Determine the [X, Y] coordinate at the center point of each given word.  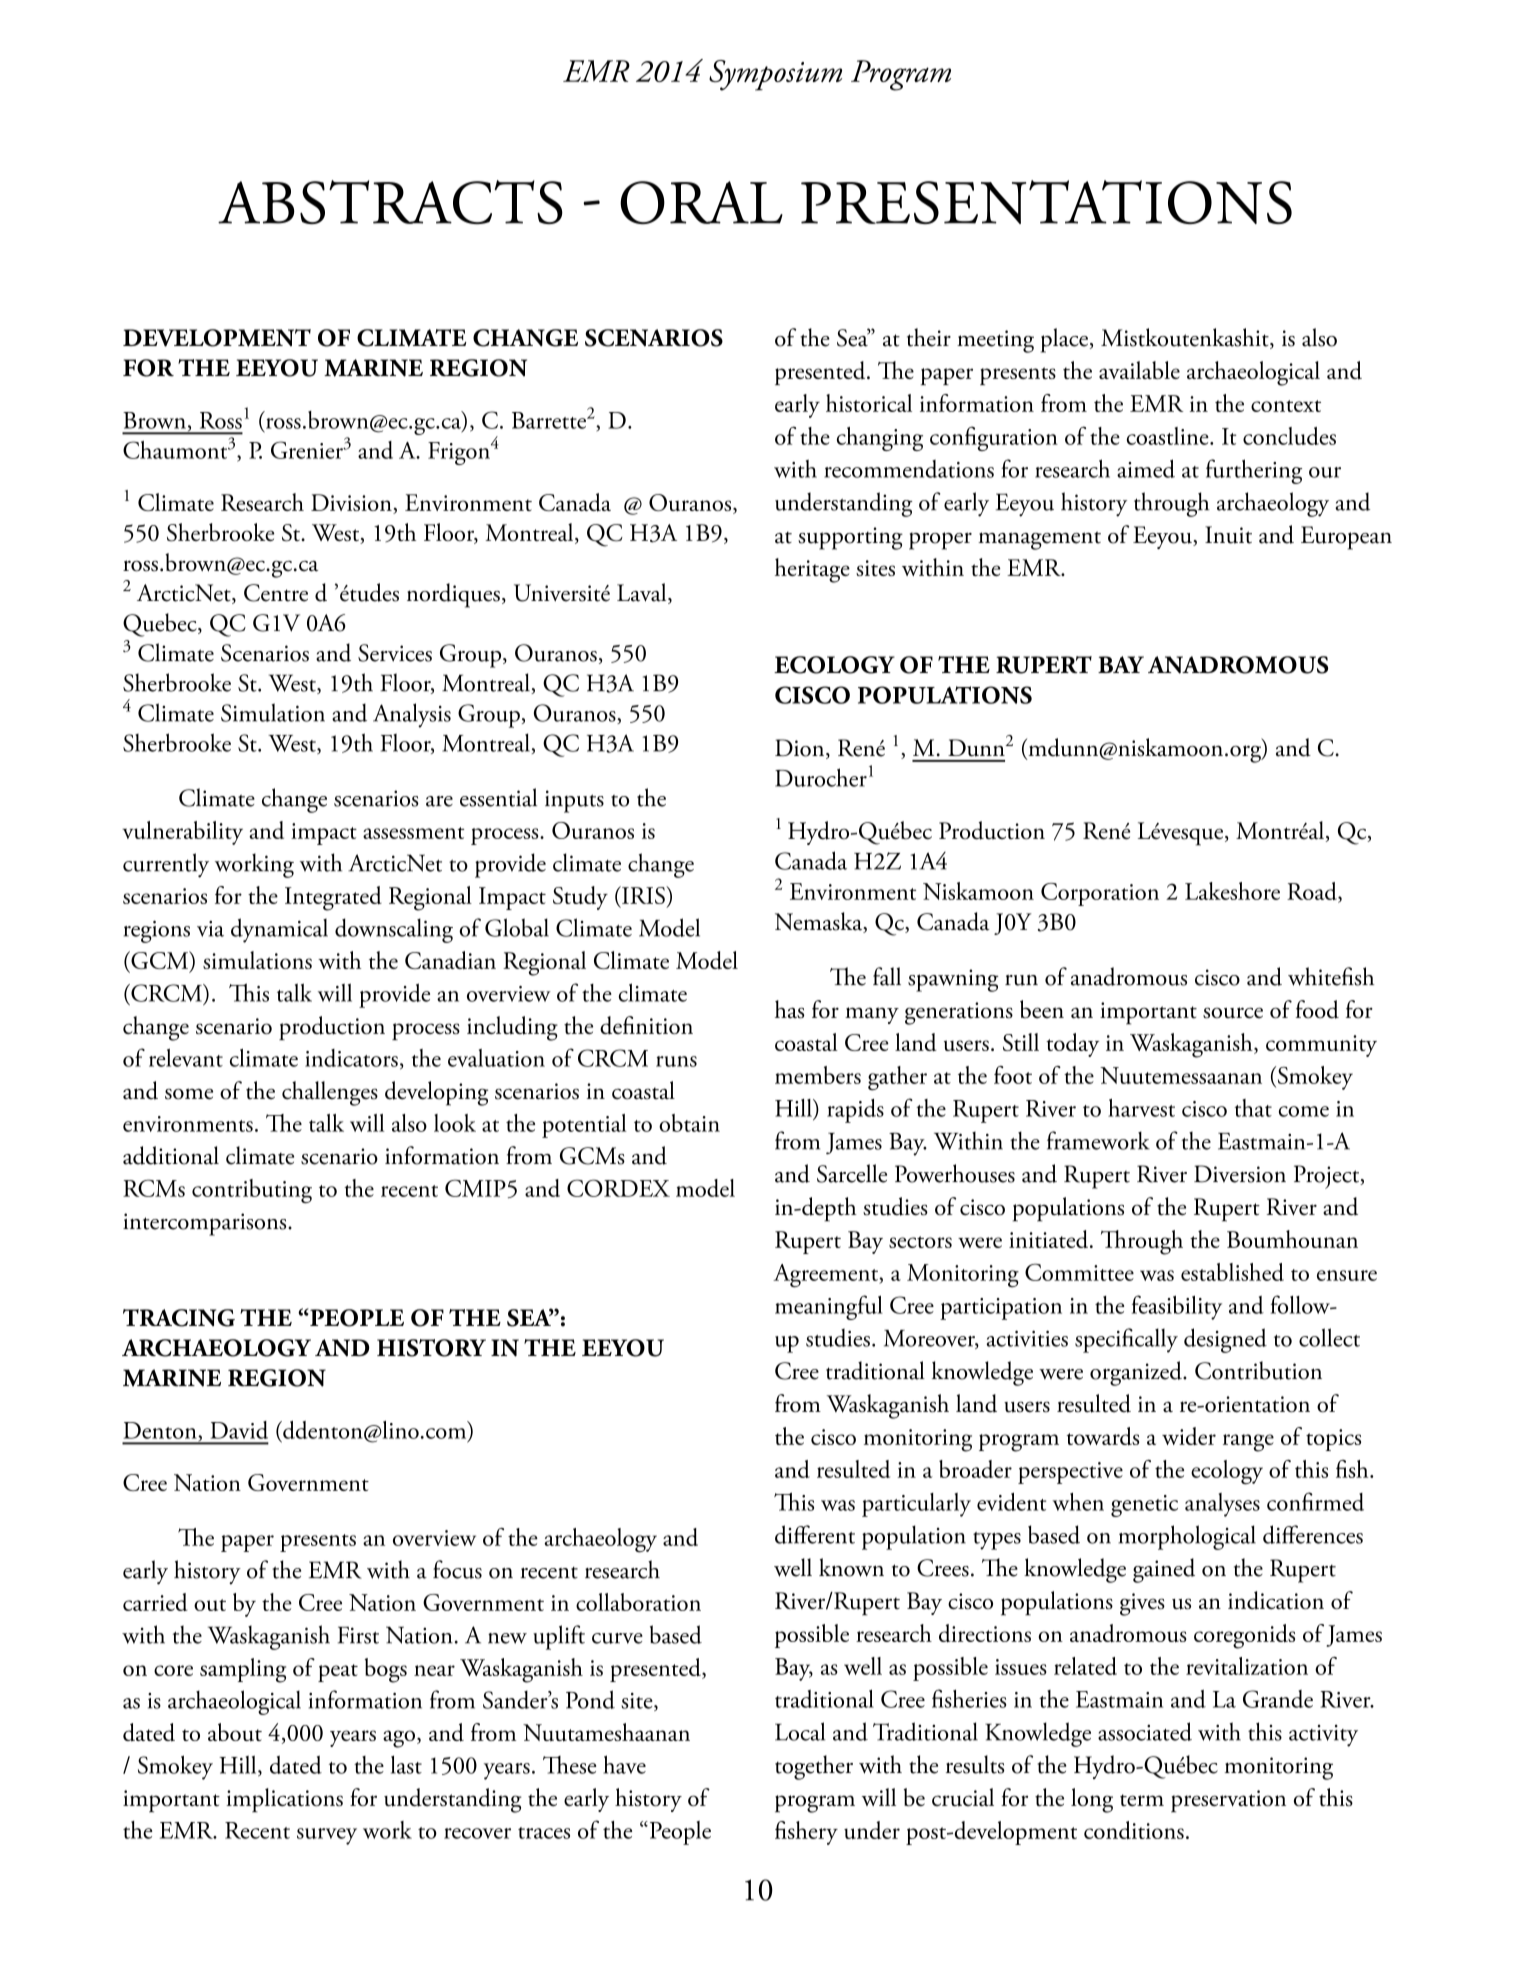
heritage [812, 570]
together [814, 1767]
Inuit [1228, 535]
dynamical [279, 930]
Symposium [775, 75]
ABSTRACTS [390, 202]
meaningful [829, 1307]
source [1233, 1013]
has [789, 1009]
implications [284, 1800]
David [239, 1430]
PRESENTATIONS [1046, 202]
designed [1225, 1340]
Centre [276, 593]
